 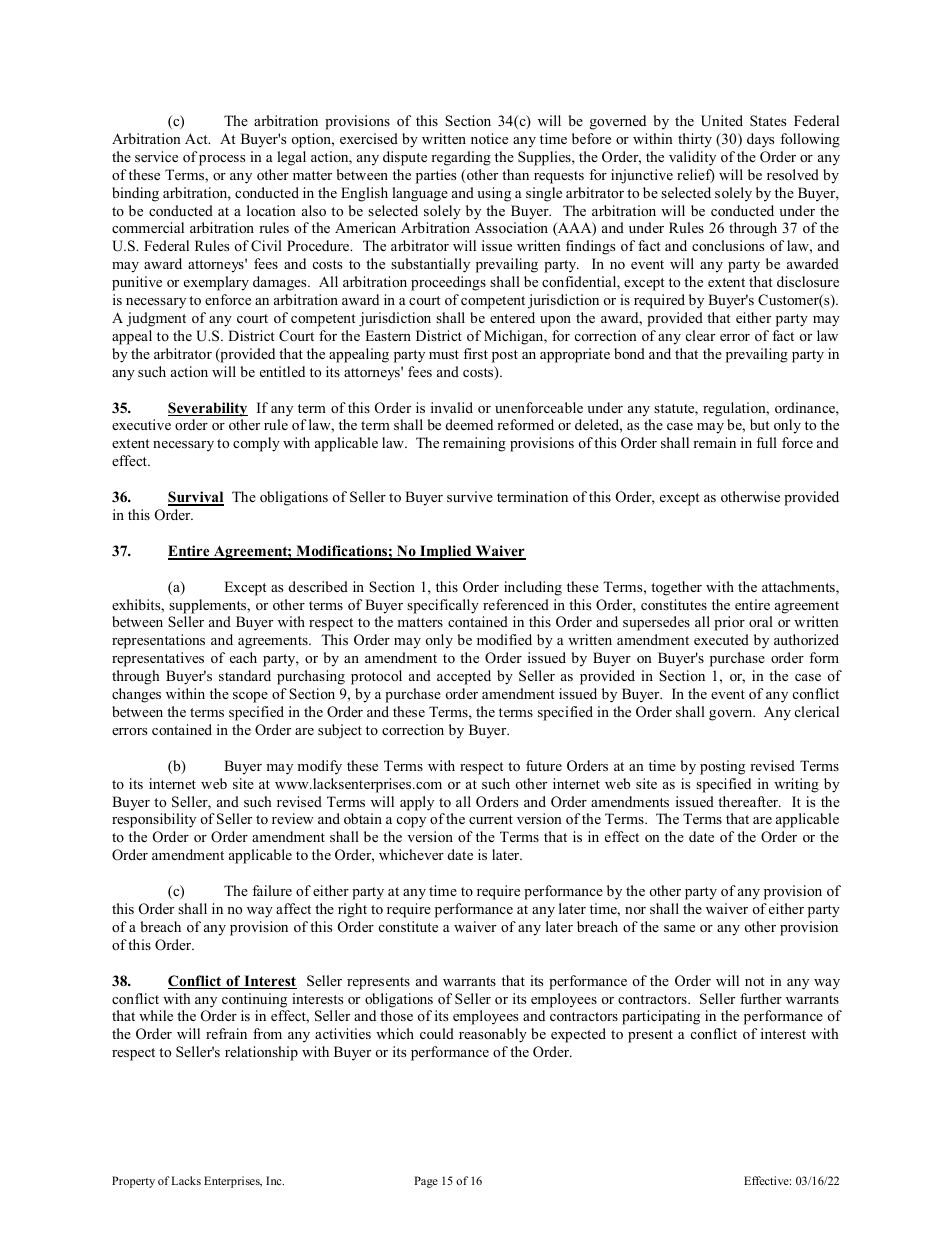 What do you see at coordinates (426, 1182) in the document?
I see `Page` at bounding box center [426, 1182].
